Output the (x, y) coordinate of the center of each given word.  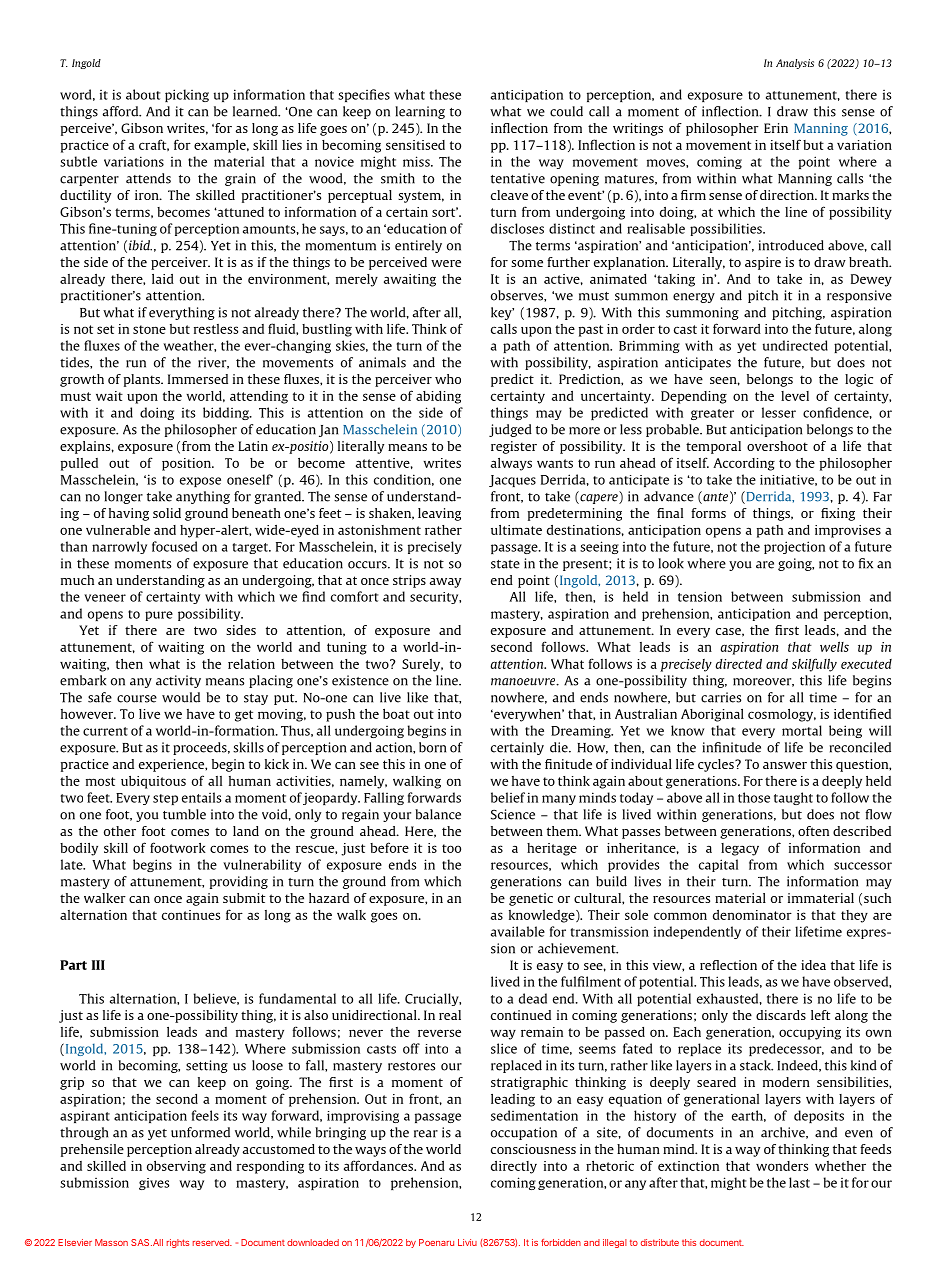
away (445, 583)
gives (154, 1184)
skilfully (814, 665)
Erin (776, 128)
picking (187, 95)
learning (420, 112)
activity (178, 681)
